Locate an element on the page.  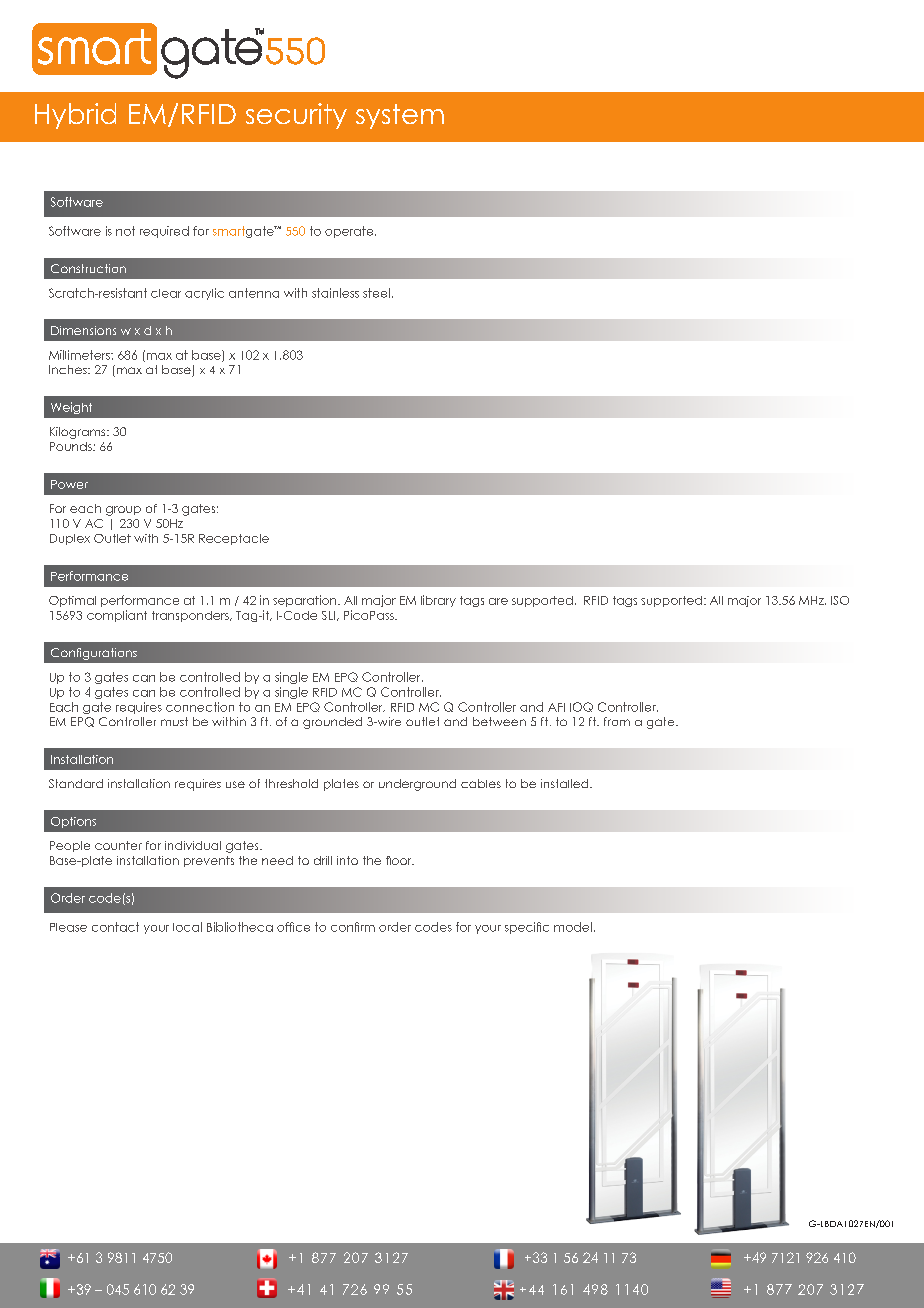
operate is located at coordinates (350, 232).
